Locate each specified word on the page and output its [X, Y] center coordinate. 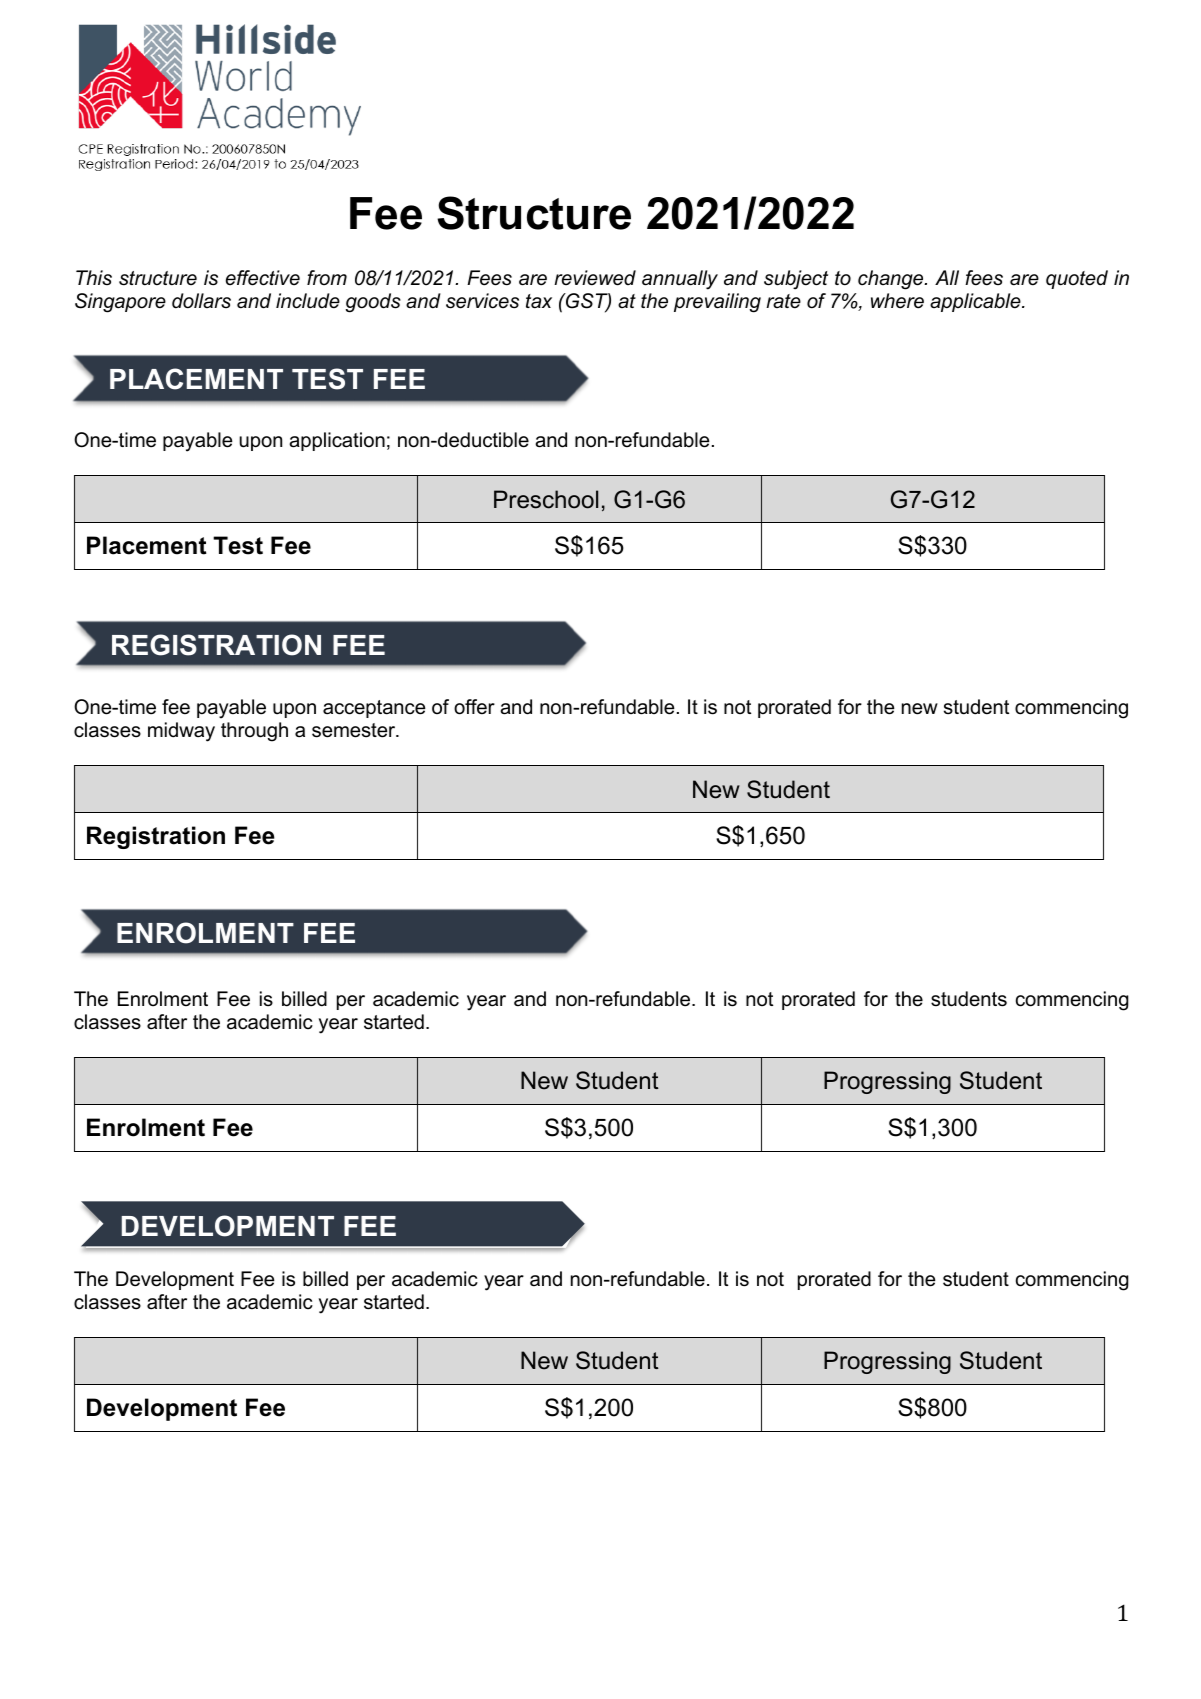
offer [474, 707]
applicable [976, 302]
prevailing [717, 303]
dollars [201, 301]
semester [355, 730]
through [254, 732]
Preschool [546, 499]
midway [181, 732]
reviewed [595, 278]
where [897, 301]
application [337, 441]
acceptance [374, 709]
